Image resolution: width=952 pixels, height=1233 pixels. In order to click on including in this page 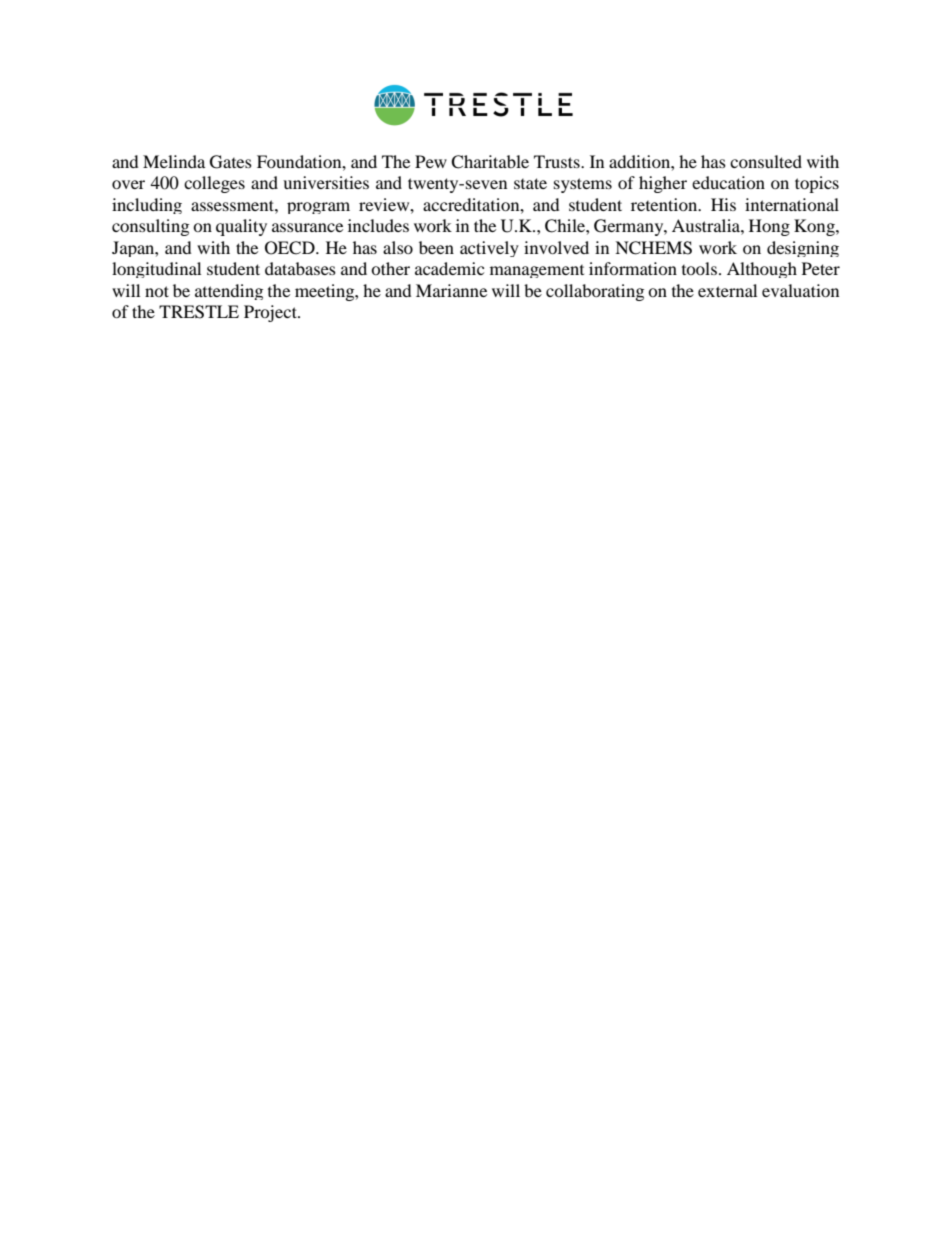, I will do `click(147, 206)`.
